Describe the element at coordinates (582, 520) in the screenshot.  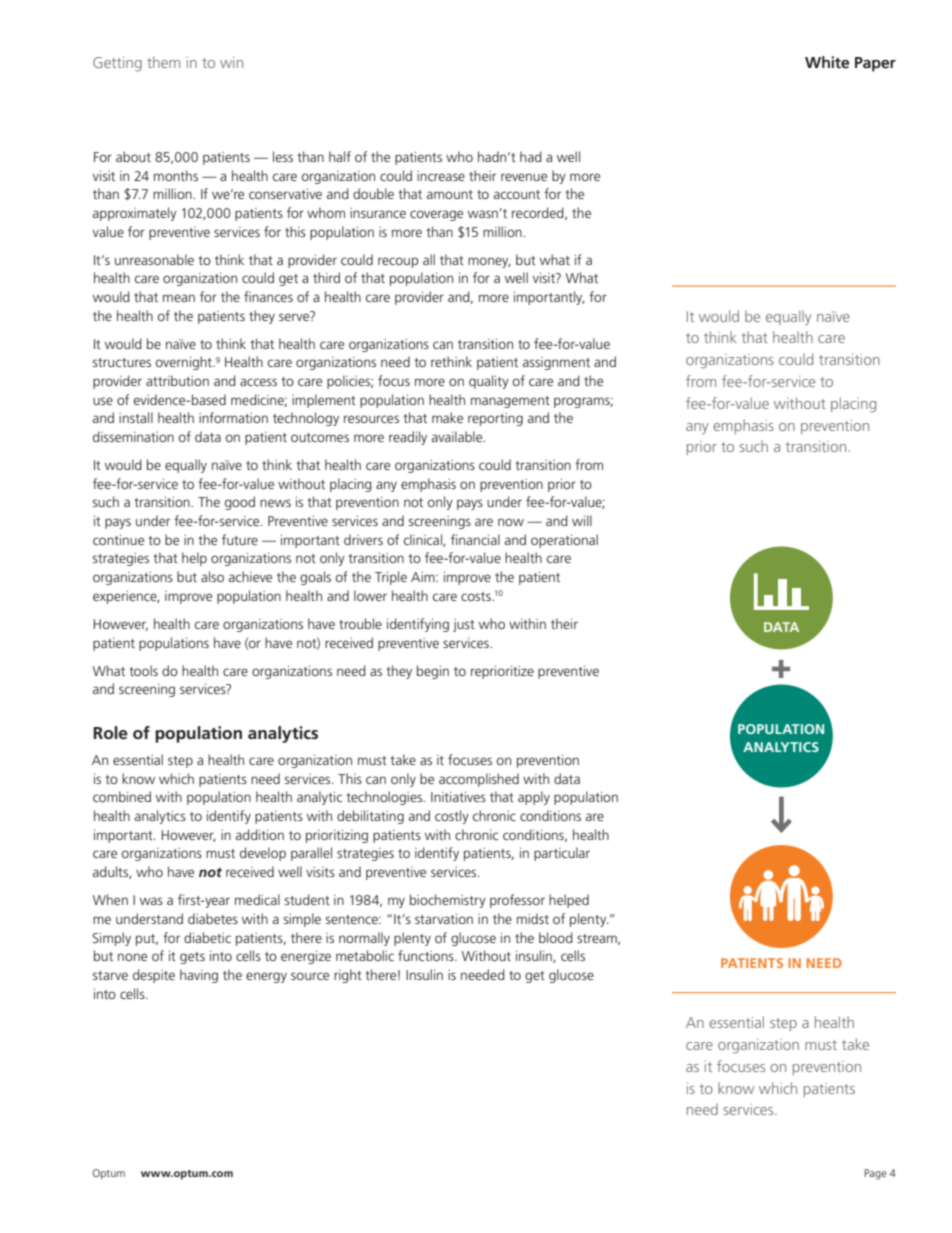
I see `will` at that location.
